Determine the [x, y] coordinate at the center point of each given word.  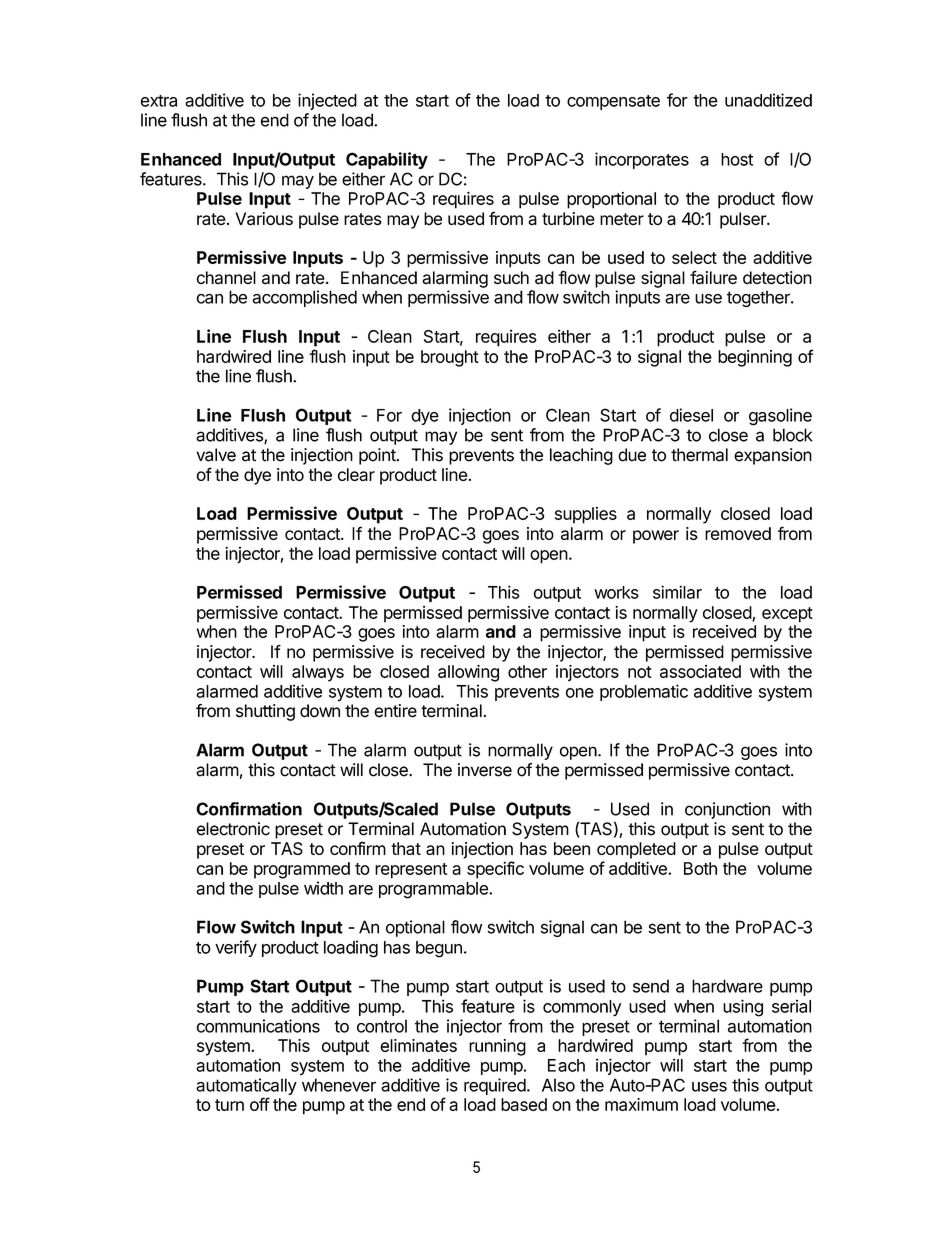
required [495, 1086]
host [737, 159]
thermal [699, 455]
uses [709, 1087]
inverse [485, 770]
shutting [265, 712]
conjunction [727, 810]
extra [159, 101]
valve [216, 455]
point [378, 456]
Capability [387, 160]
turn [229, 1105]
